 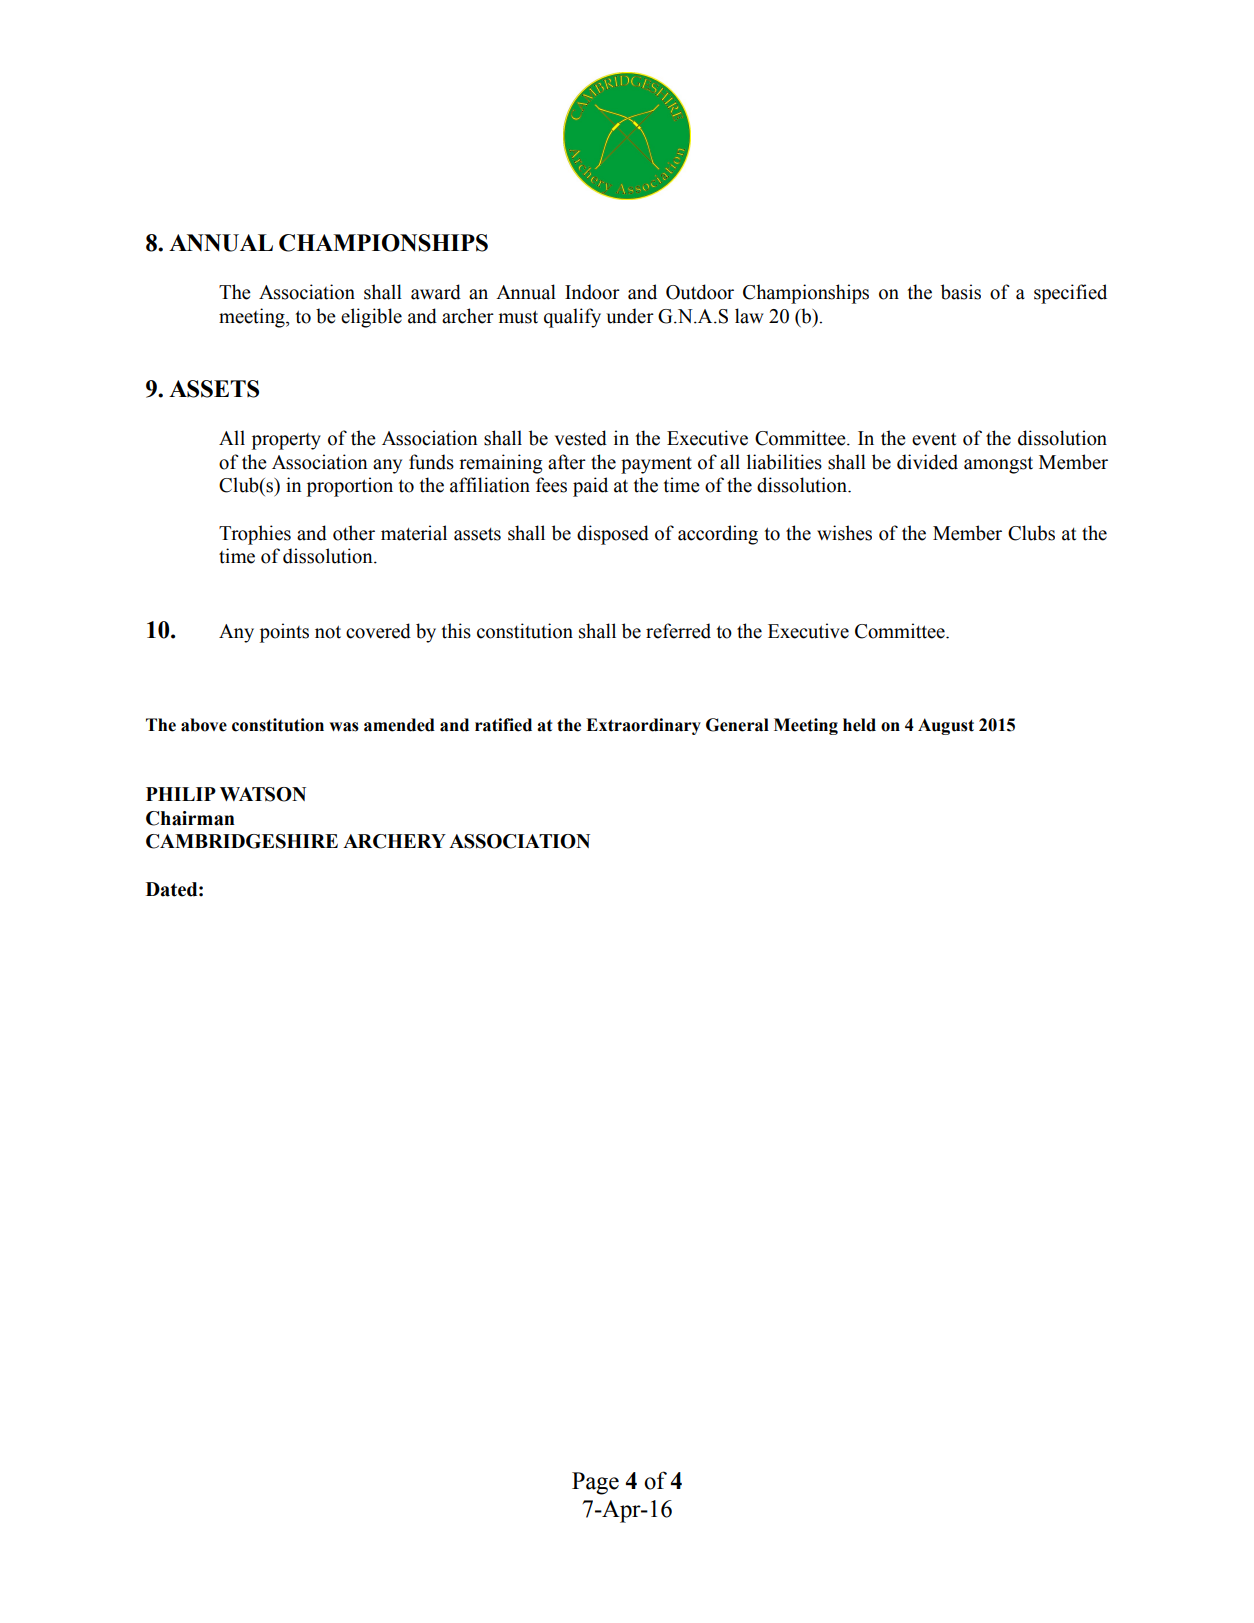 What do you see at coordinates (242, 841) in the image?
I see `CAMBRIDGESHIRE` at bounding box center [242, 841].
